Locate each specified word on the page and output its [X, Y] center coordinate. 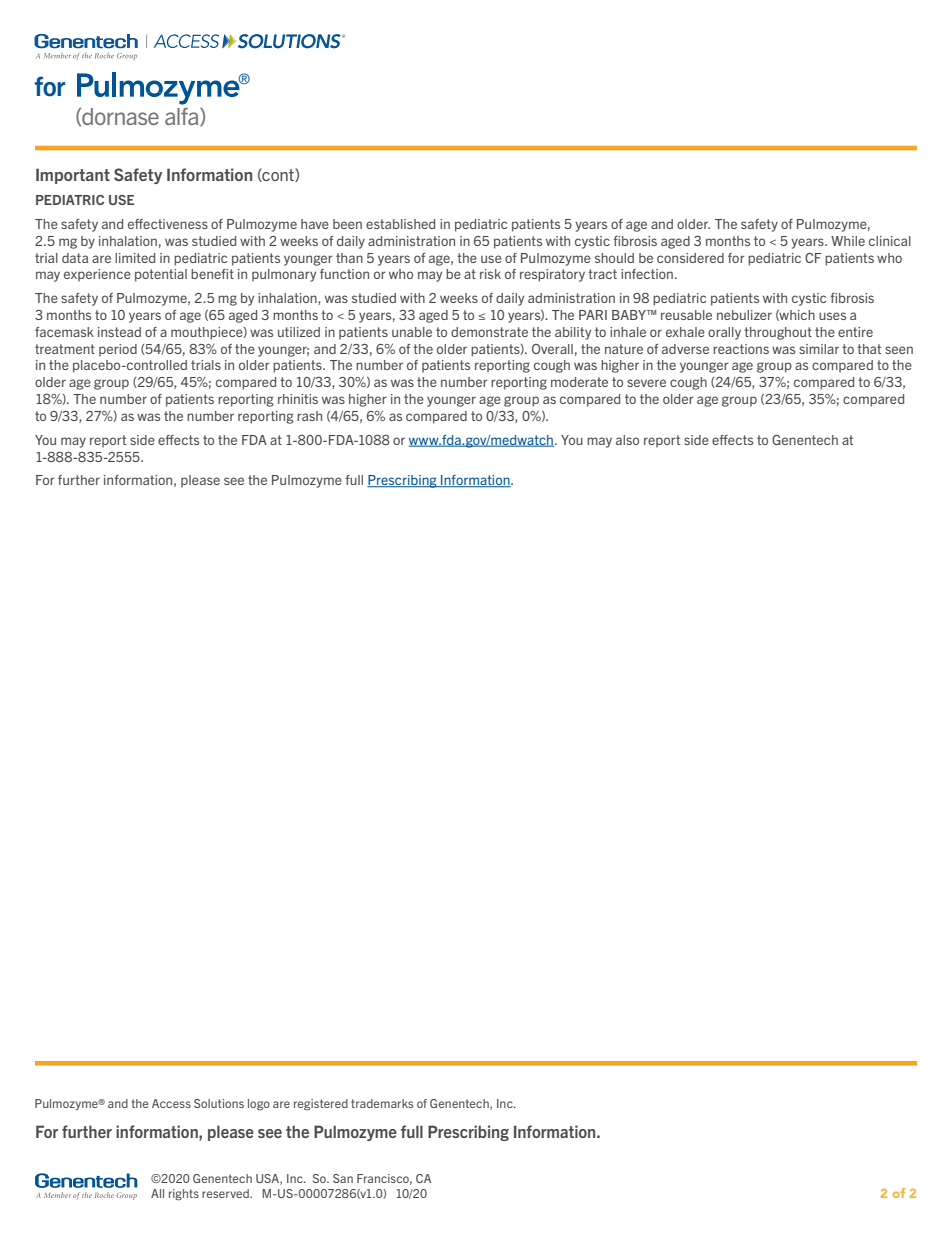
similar [819, 349]
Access [171, 1103]
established [400, 224]
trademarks [382, 1103]
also [627, 440]
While [848, 241]
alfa [183, 117]
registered [321, 1105]
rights [184, 1195]
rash [309, 416]
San [343, 1178]
